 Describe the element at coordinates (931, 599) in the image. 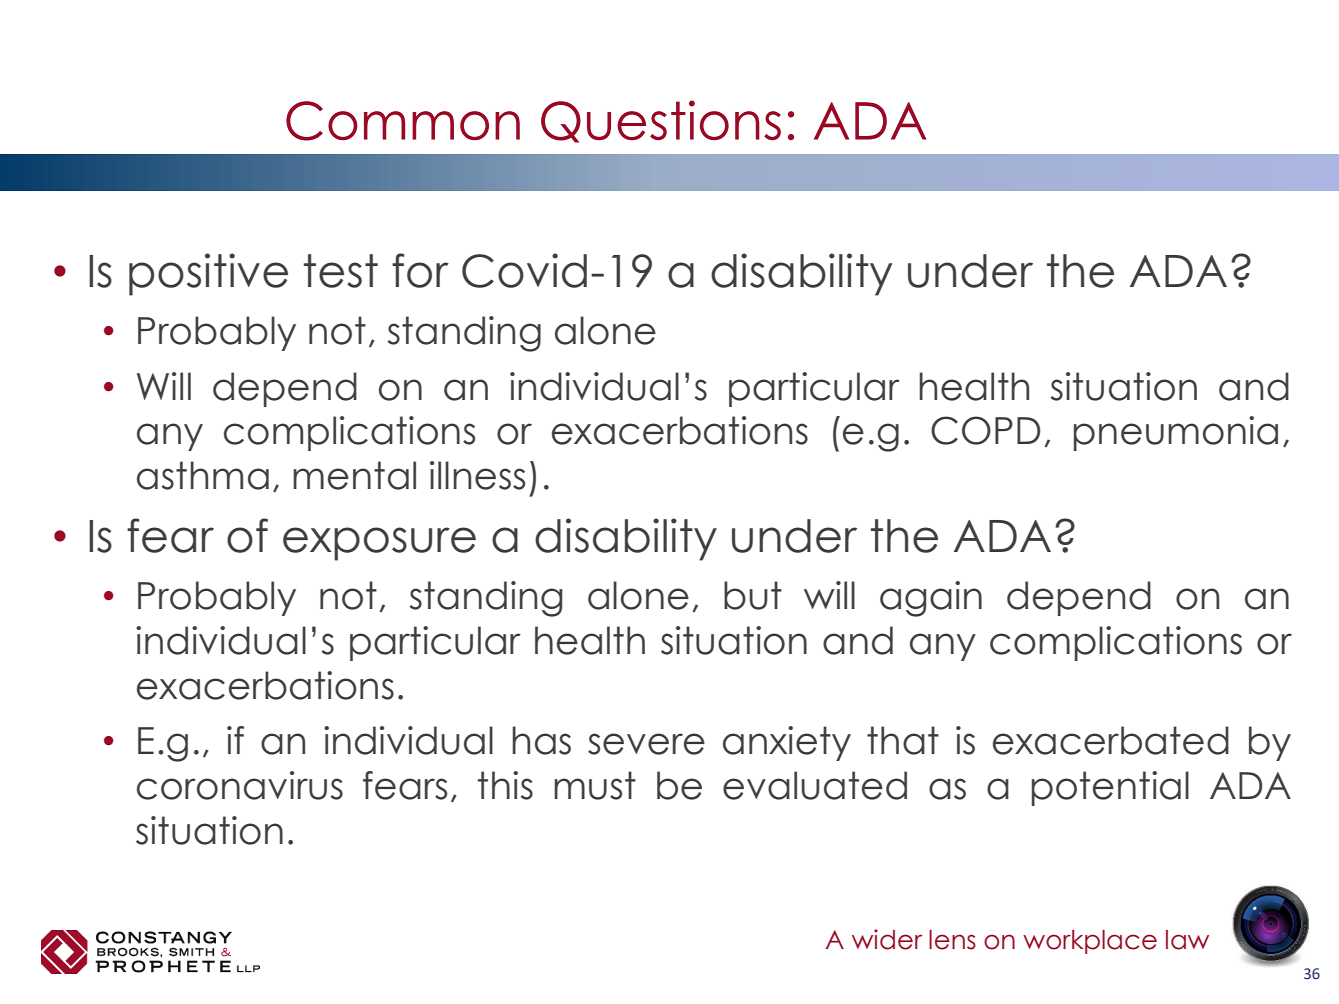

I see `again` at that location.
